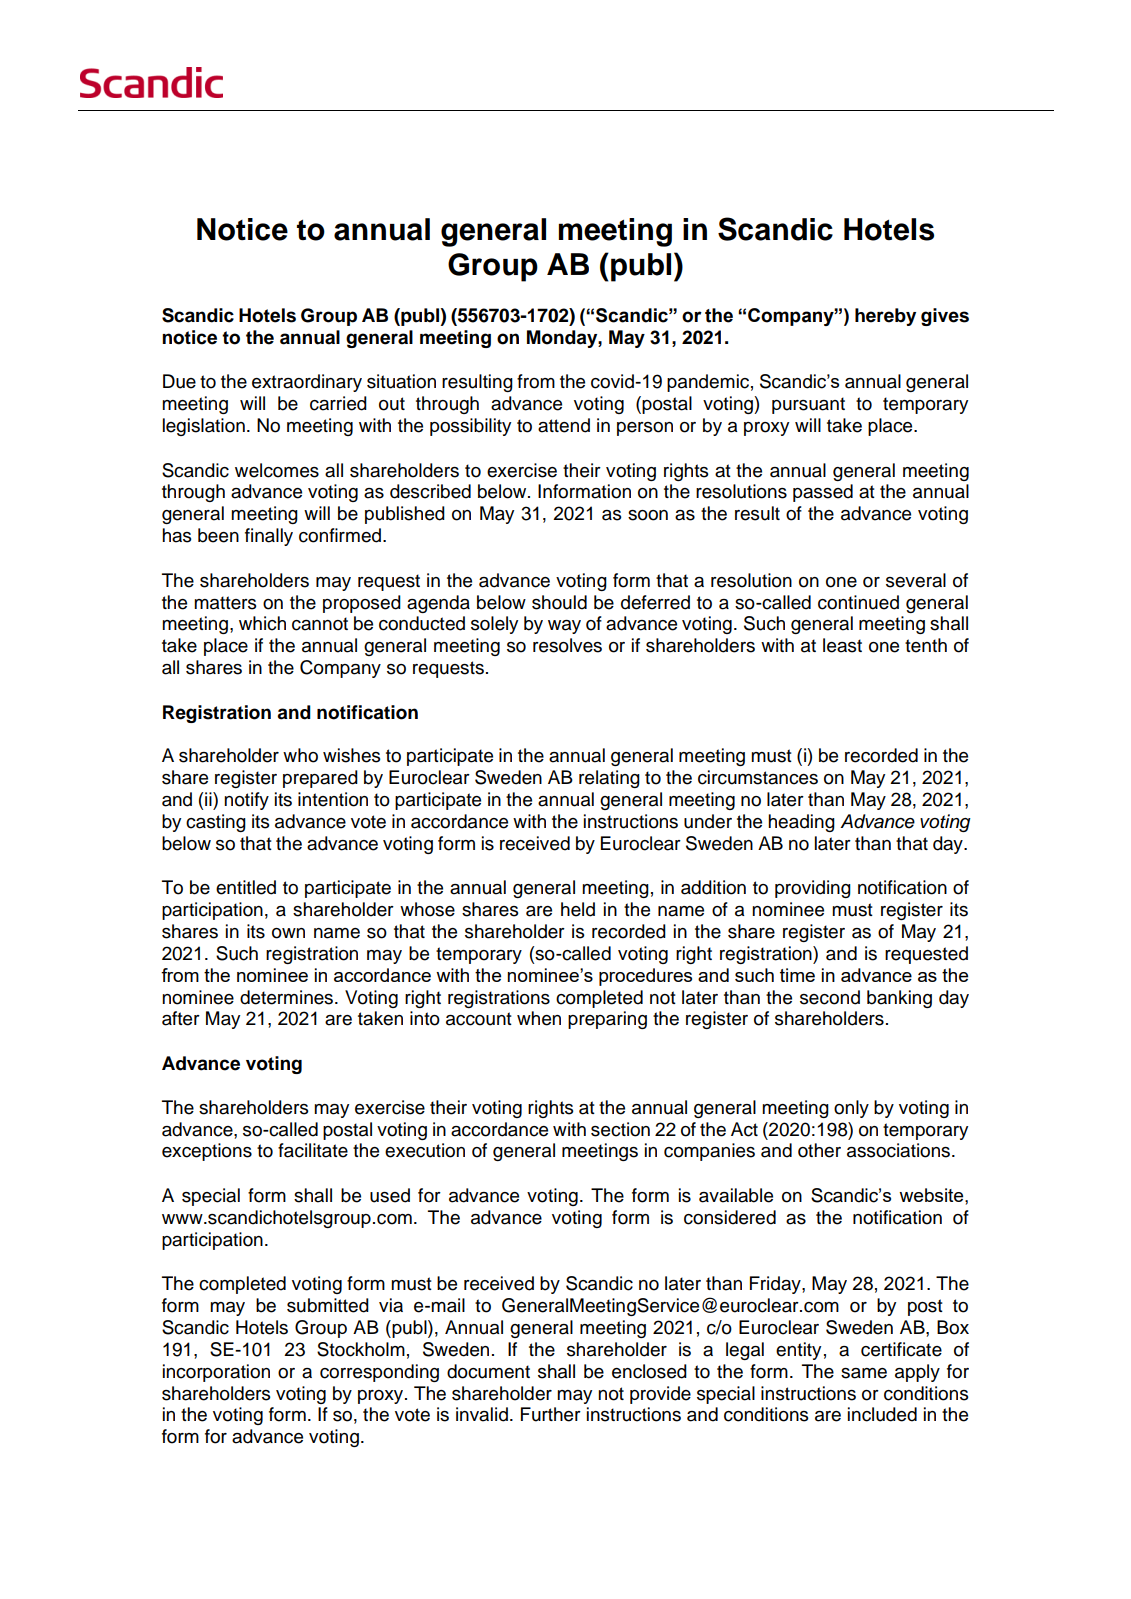 The height and width of the image is (1599, 1131). Describe the element at coordinates (801, 823) in the image. I see `heading` at that location.
